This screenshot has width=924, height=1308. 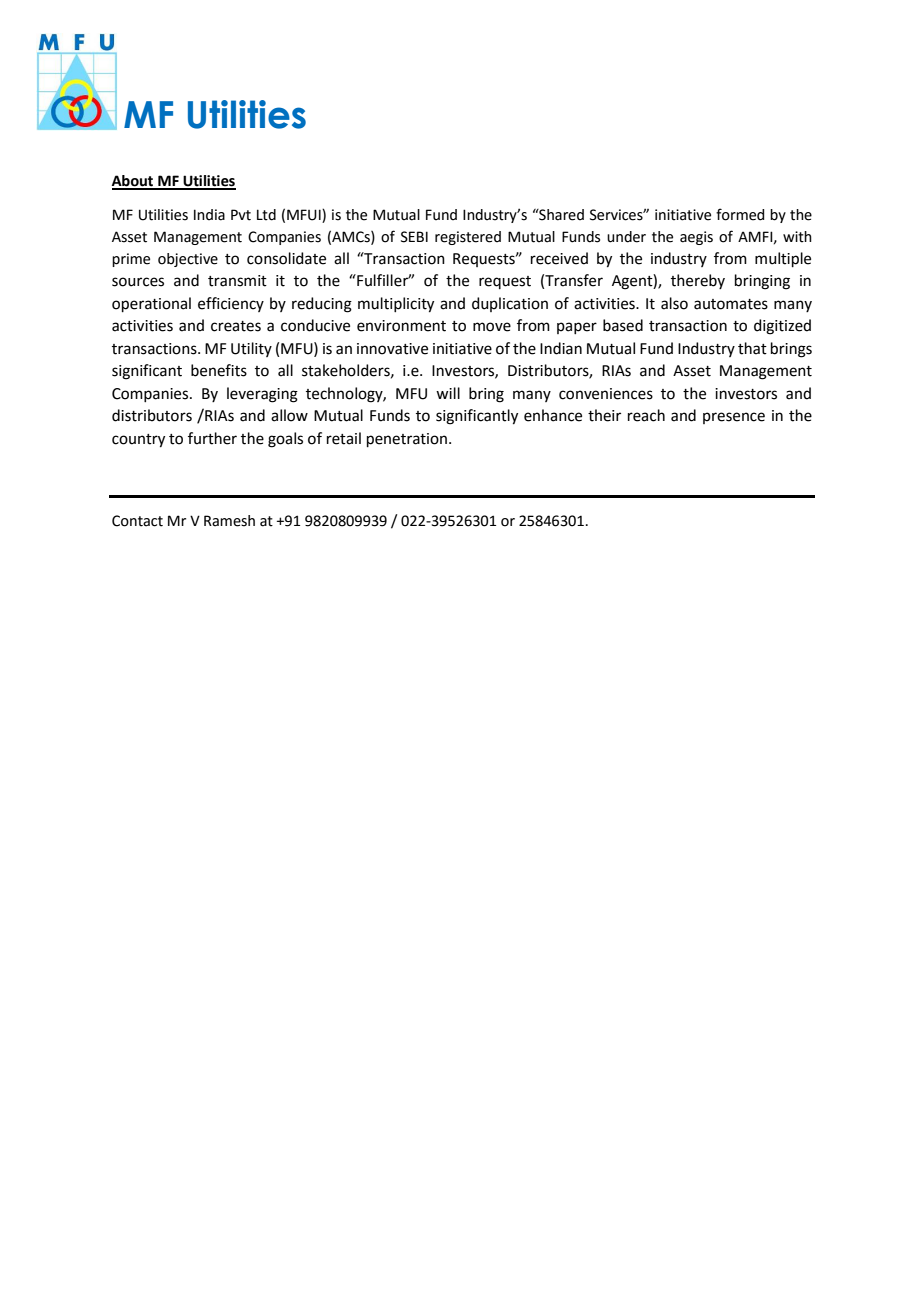 I want to click on retail, so click(x=344, y=438).
